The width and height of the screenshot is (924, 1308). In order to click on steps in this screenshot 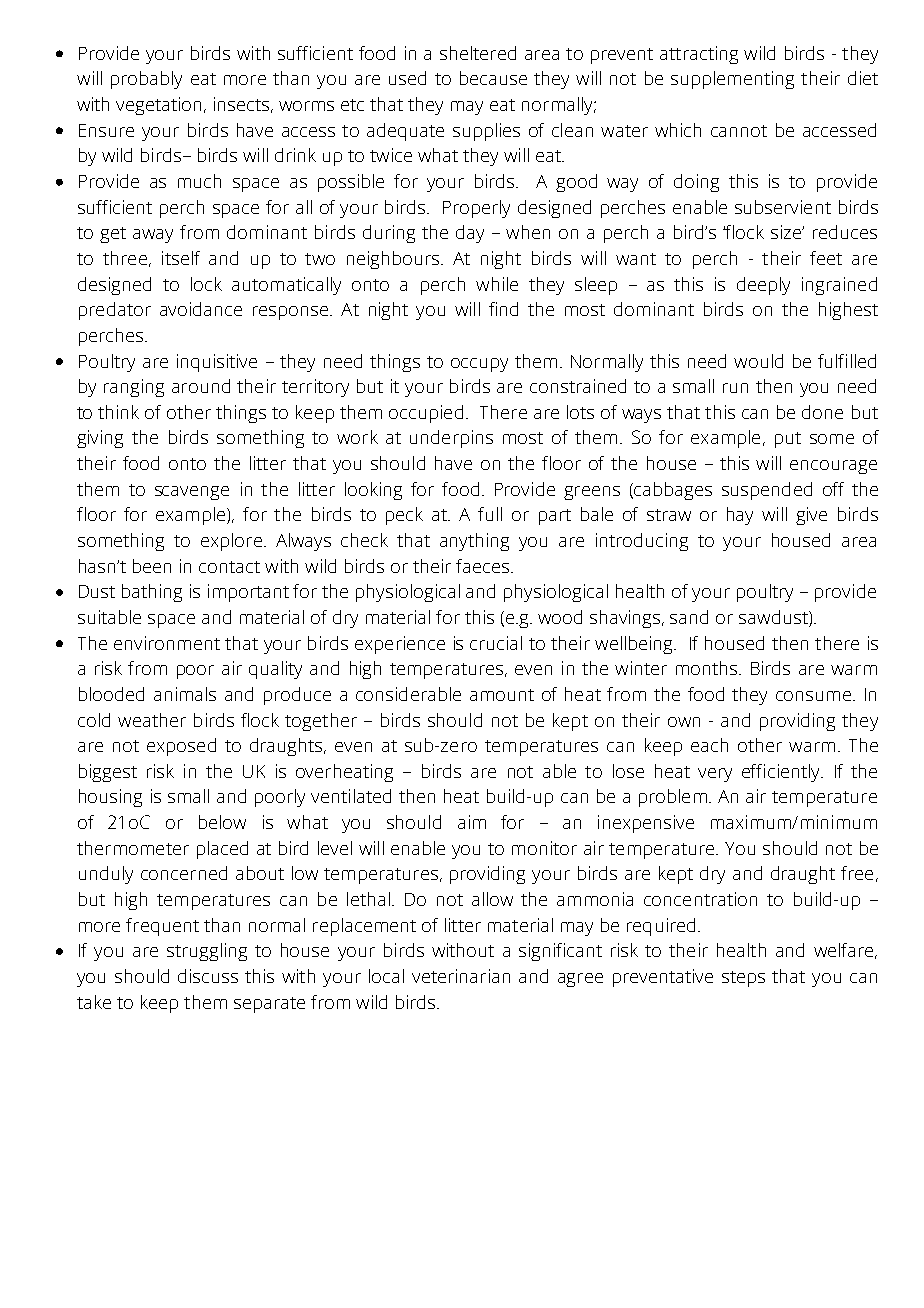, I will do `click(743, 979)`.
